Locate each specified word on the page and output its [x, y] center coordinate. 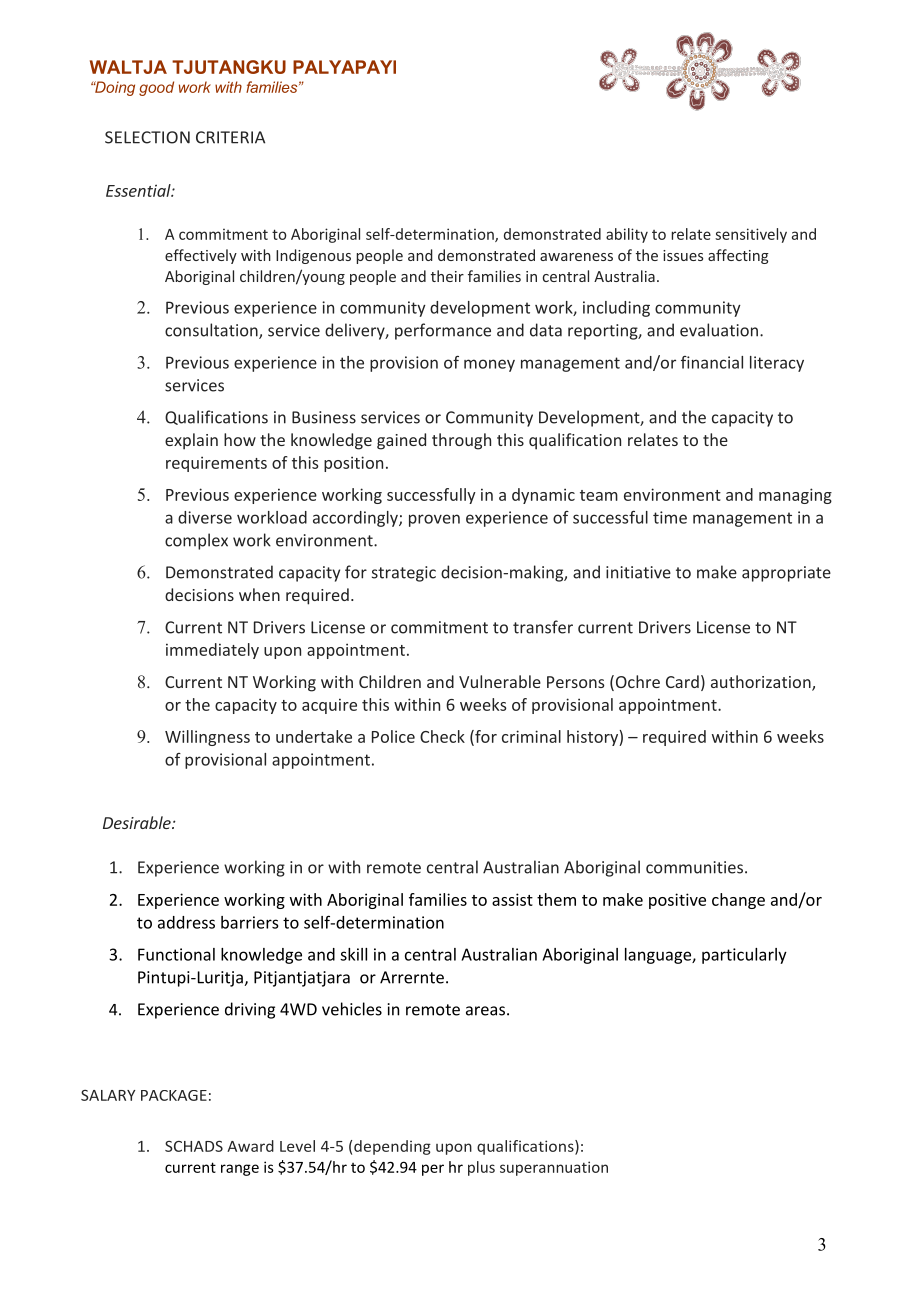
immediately [212, 651]
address [186, 922]
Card [682, 681]
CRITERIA [230, 137]
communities [696, 867]
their [447, 276]
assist [512, 899]
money [489, 365]
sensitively [751, 235]
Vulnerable [500, 681]
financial [712, 362]
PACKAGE [174, 1095]
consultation [212, 331]
